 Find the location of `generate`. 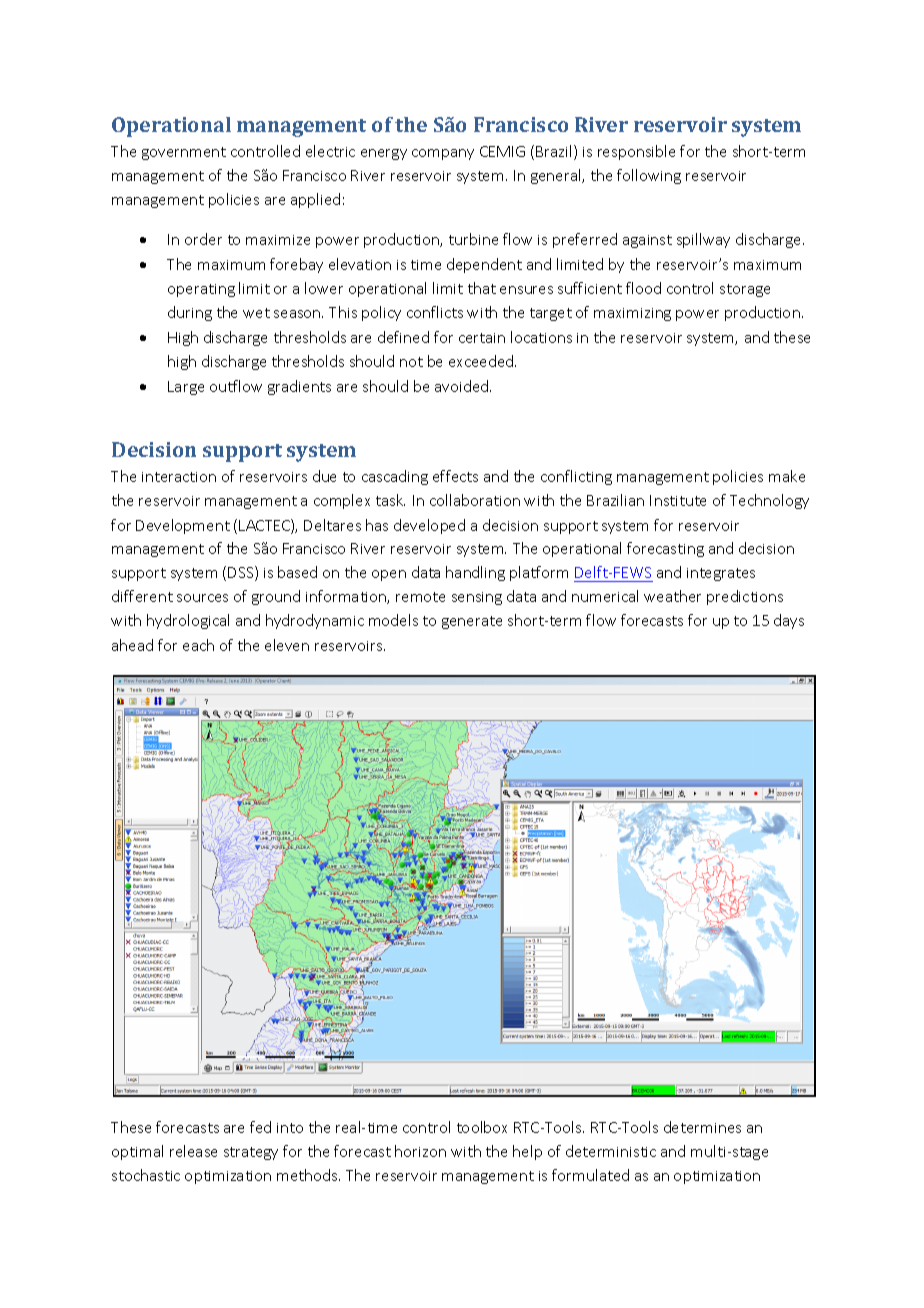

generate is located at coordinates (472, 622).
